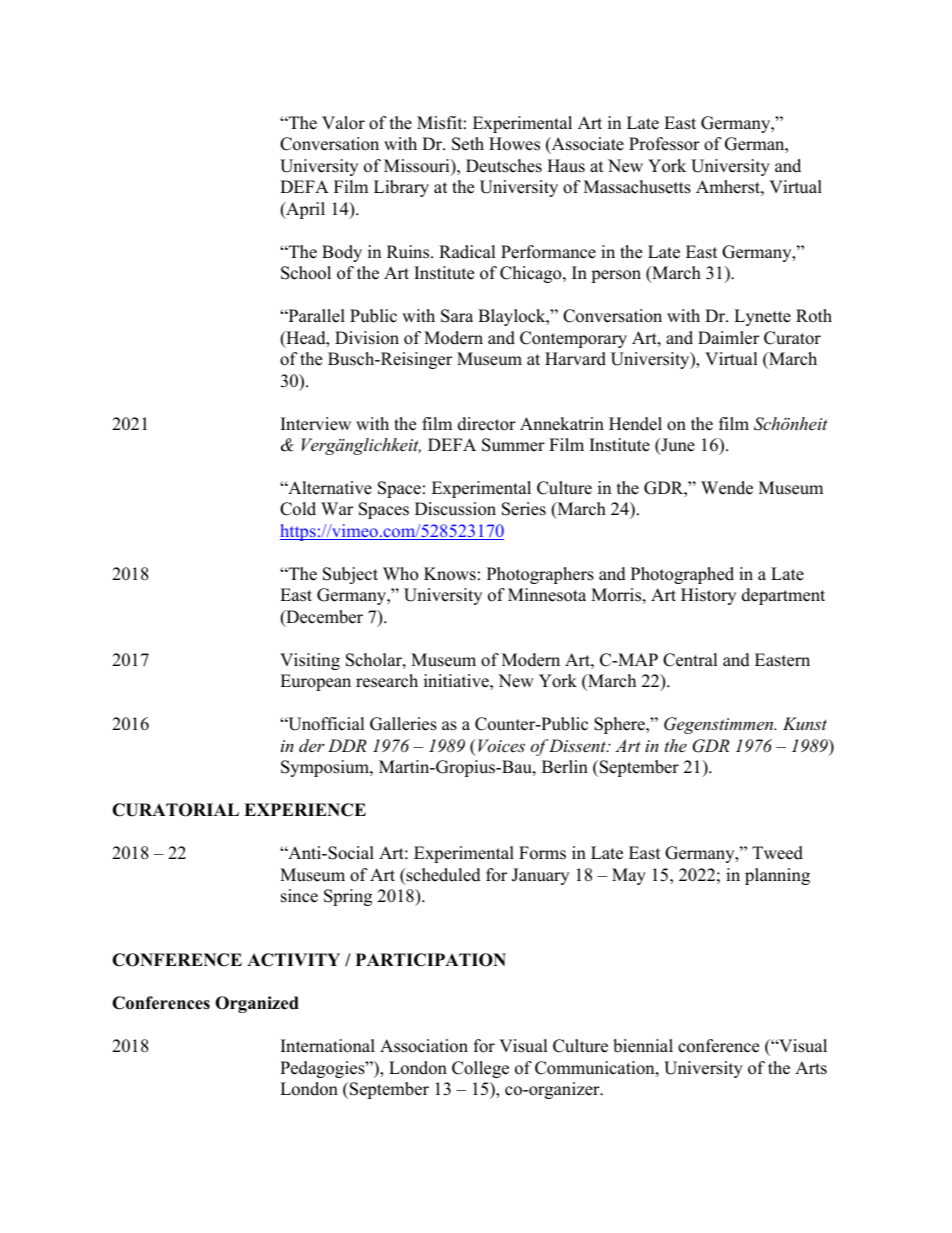 The image size is (952, 1233). What do you see at coordinates (299, 896) in the screenshot?
I see `since` at bounding box center [299, 896].
